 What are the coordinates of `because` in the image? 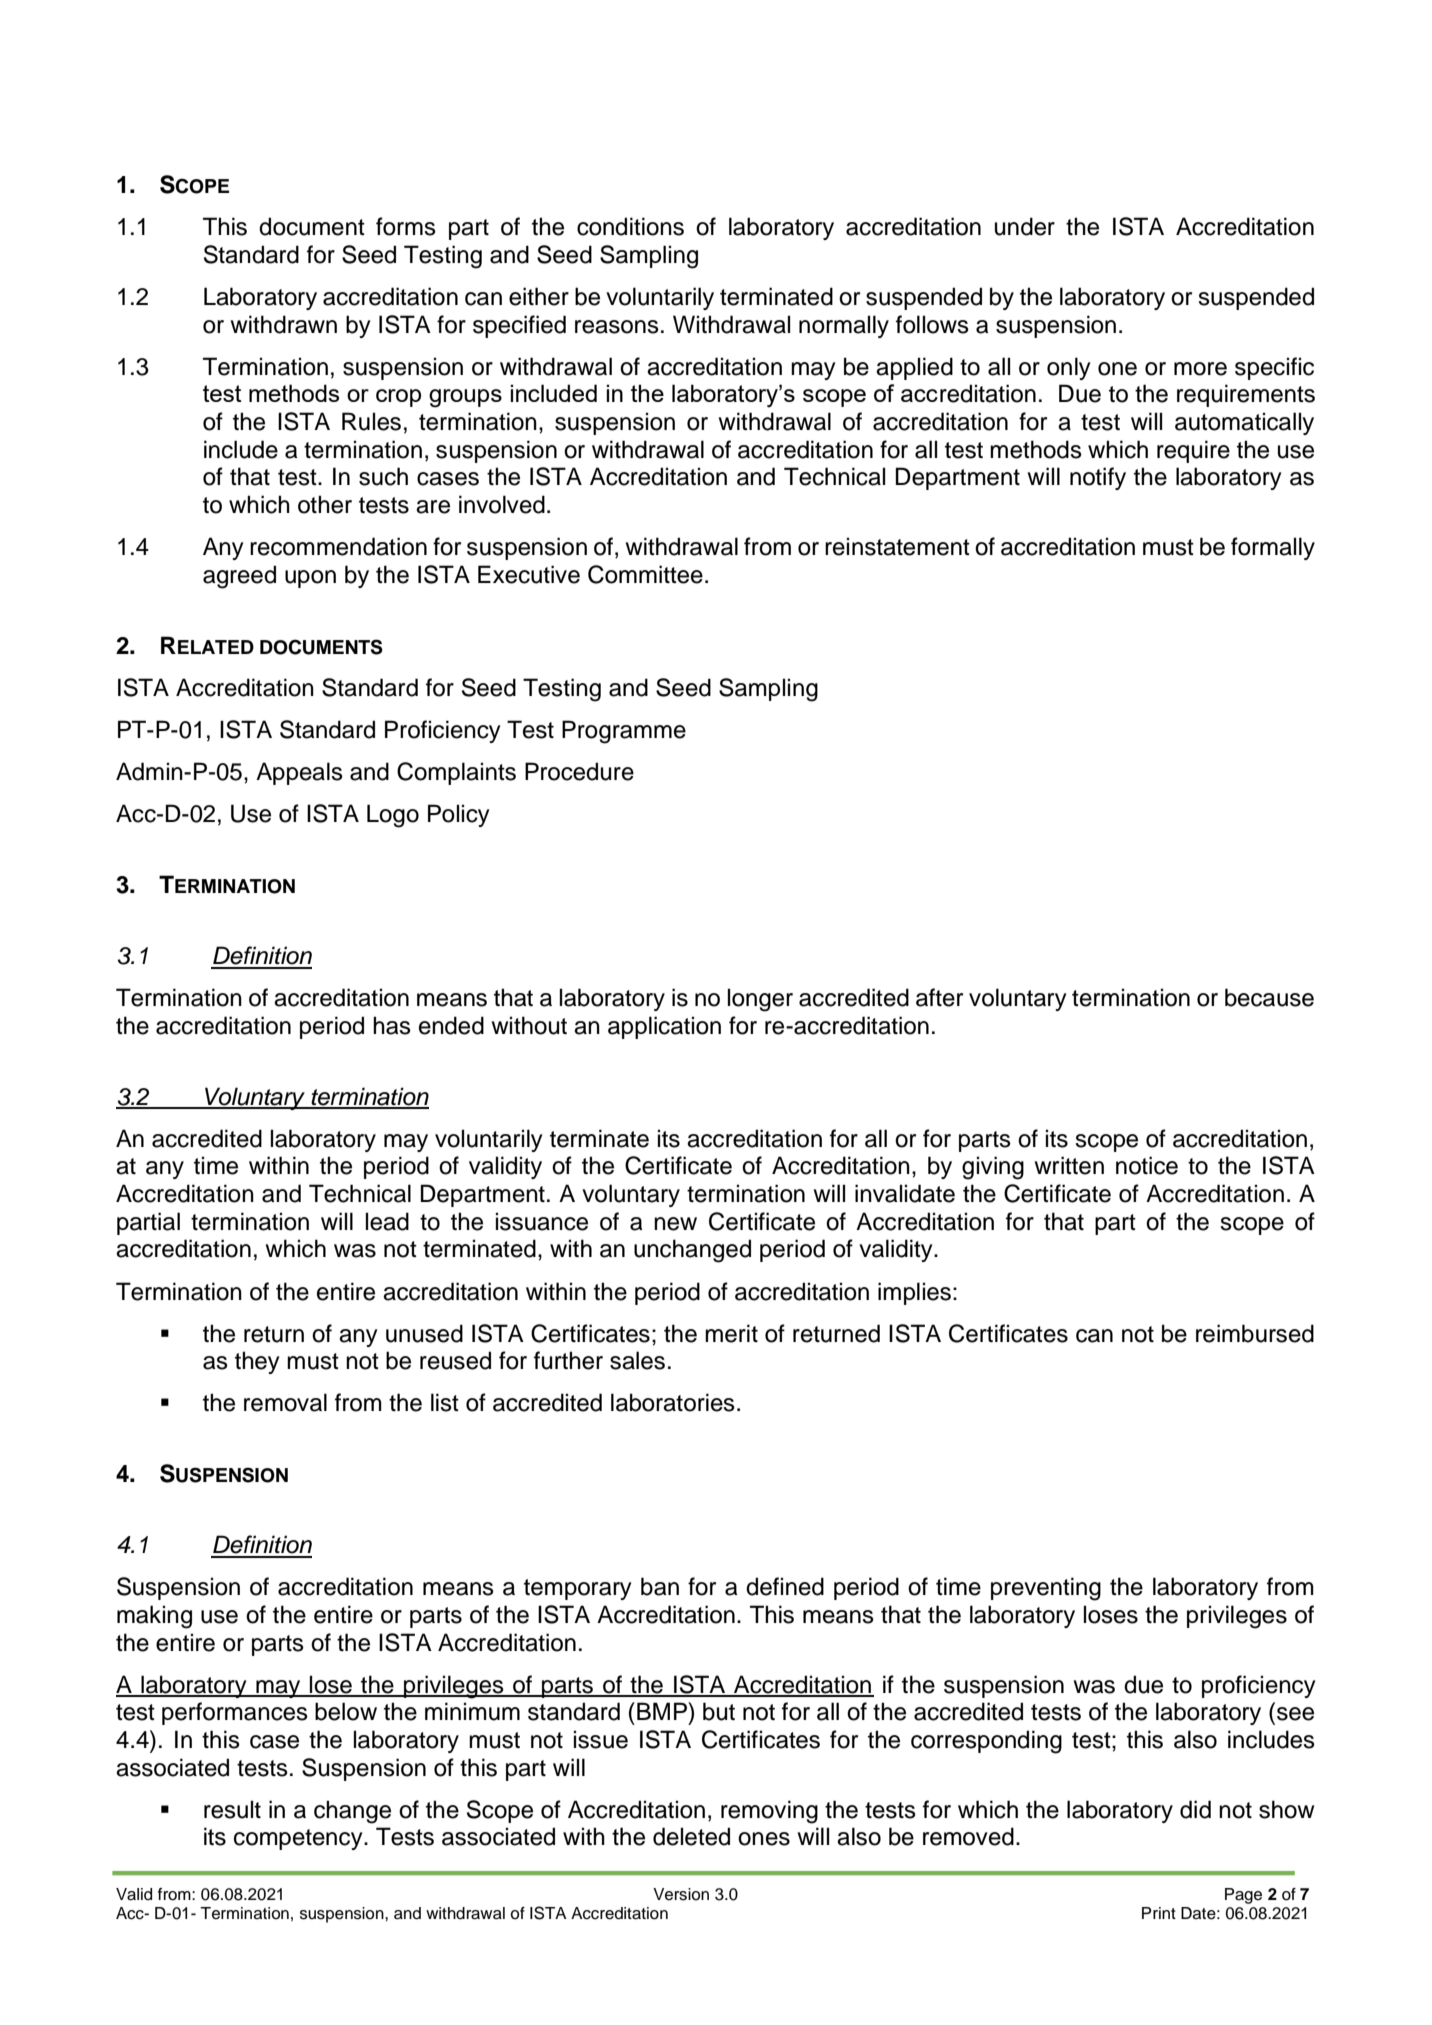 It's located at (1269, 997).
